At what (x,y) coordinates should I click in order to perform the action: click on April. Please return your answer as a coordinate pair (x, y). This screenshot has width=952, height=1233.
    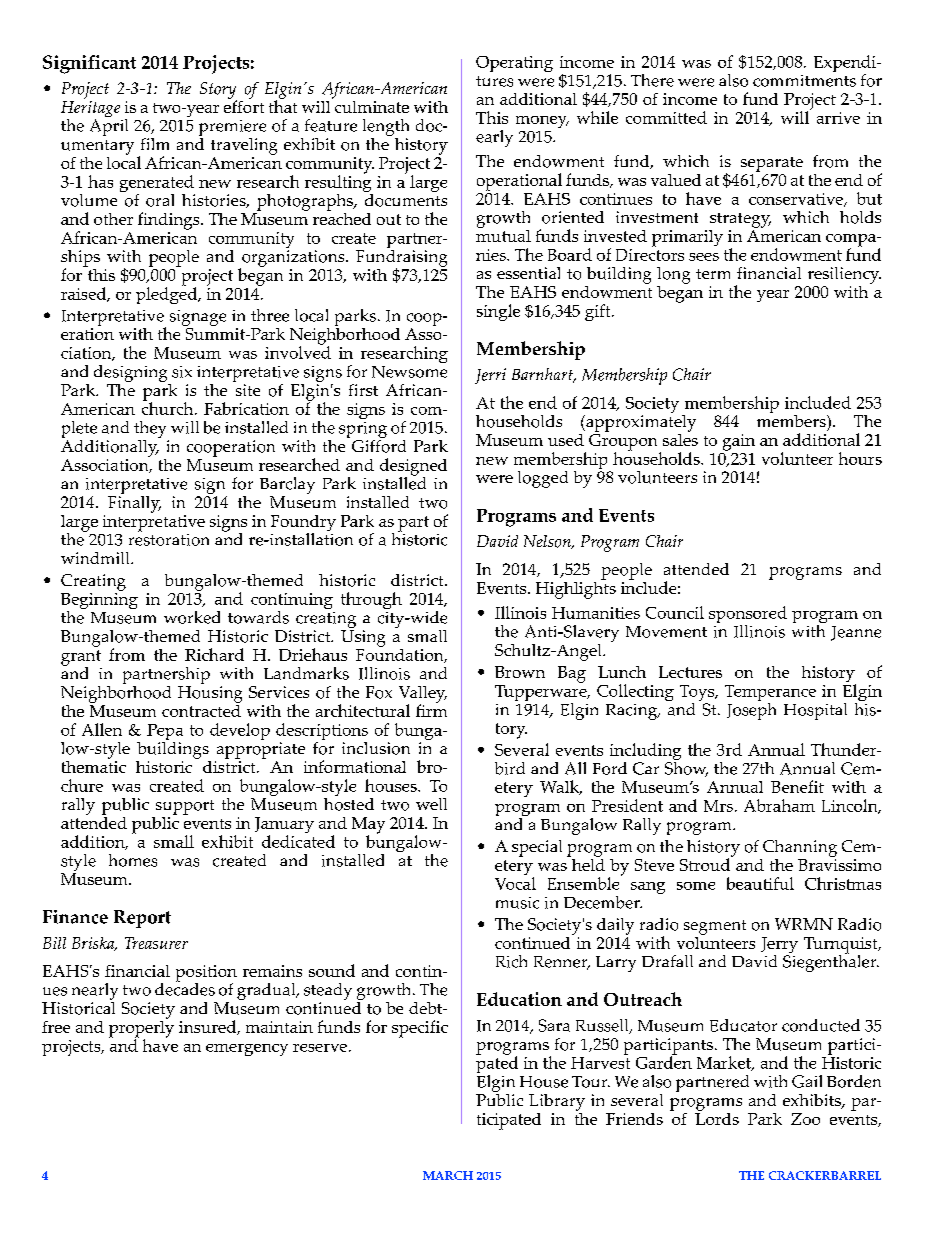
    Looking at the image, I should click on (109, 127).
